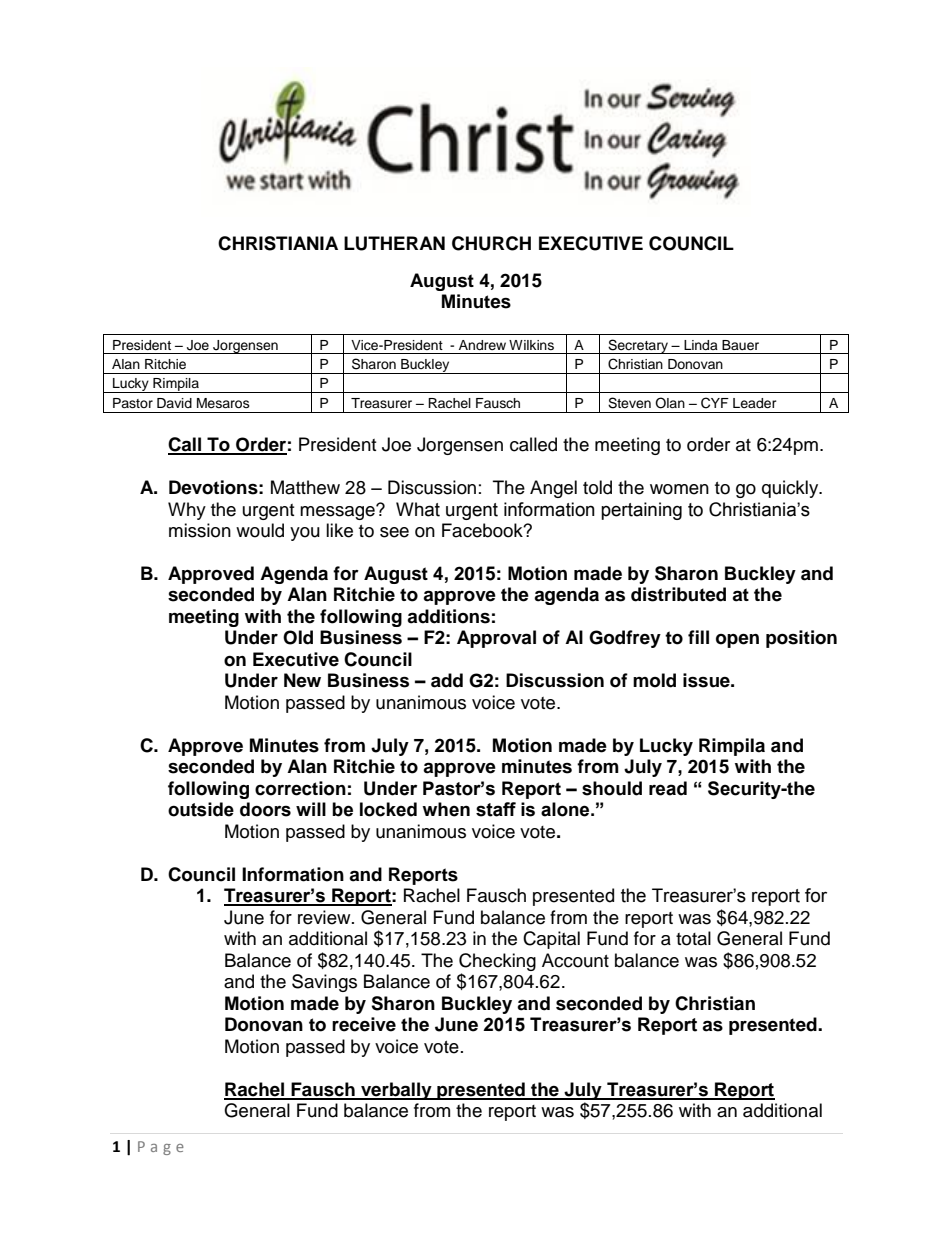  Describe the element at coordinates (737, 641) in the screenshot. I see `open` at that location.
